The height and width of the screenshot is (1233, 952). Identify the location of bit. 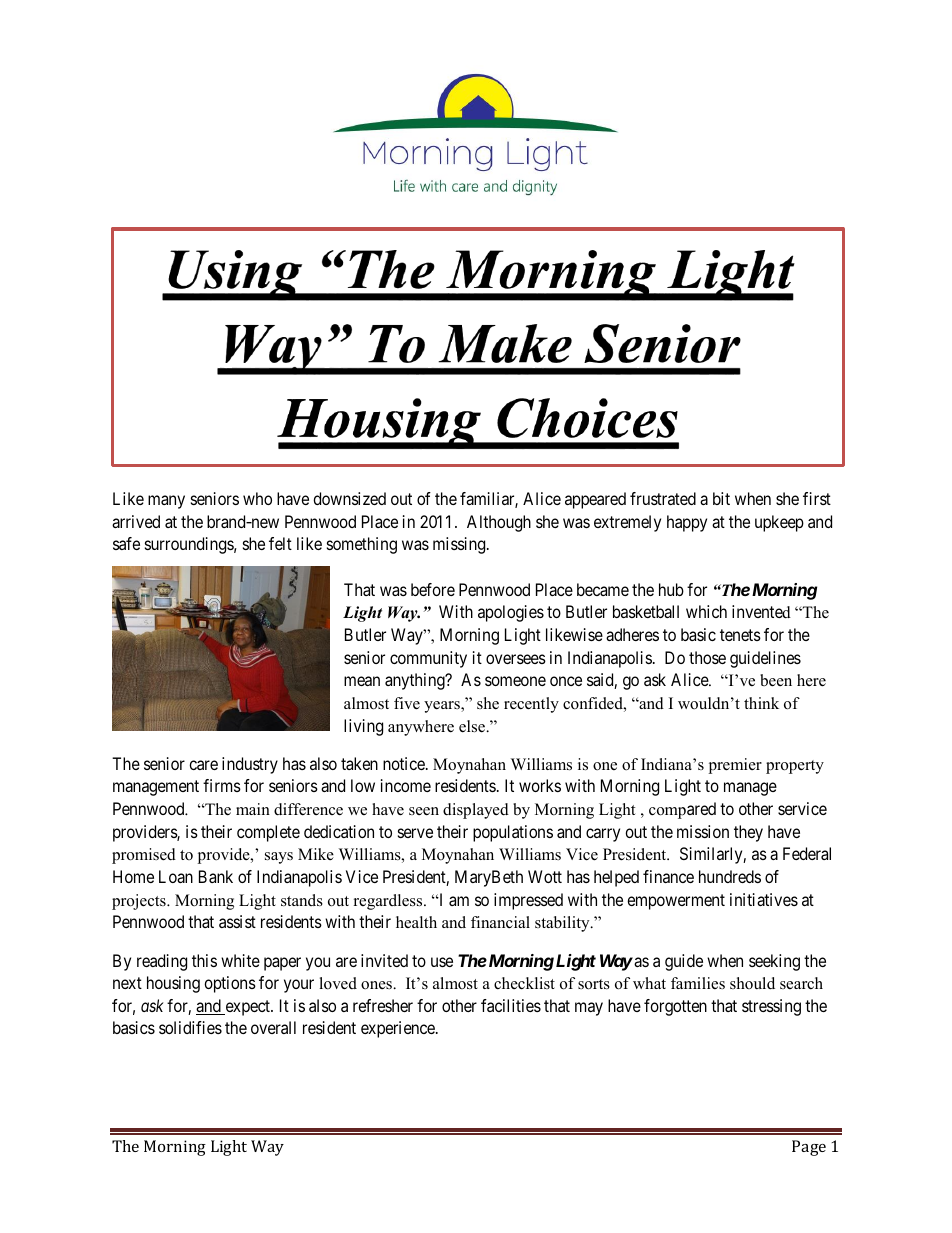
(721, 498).
